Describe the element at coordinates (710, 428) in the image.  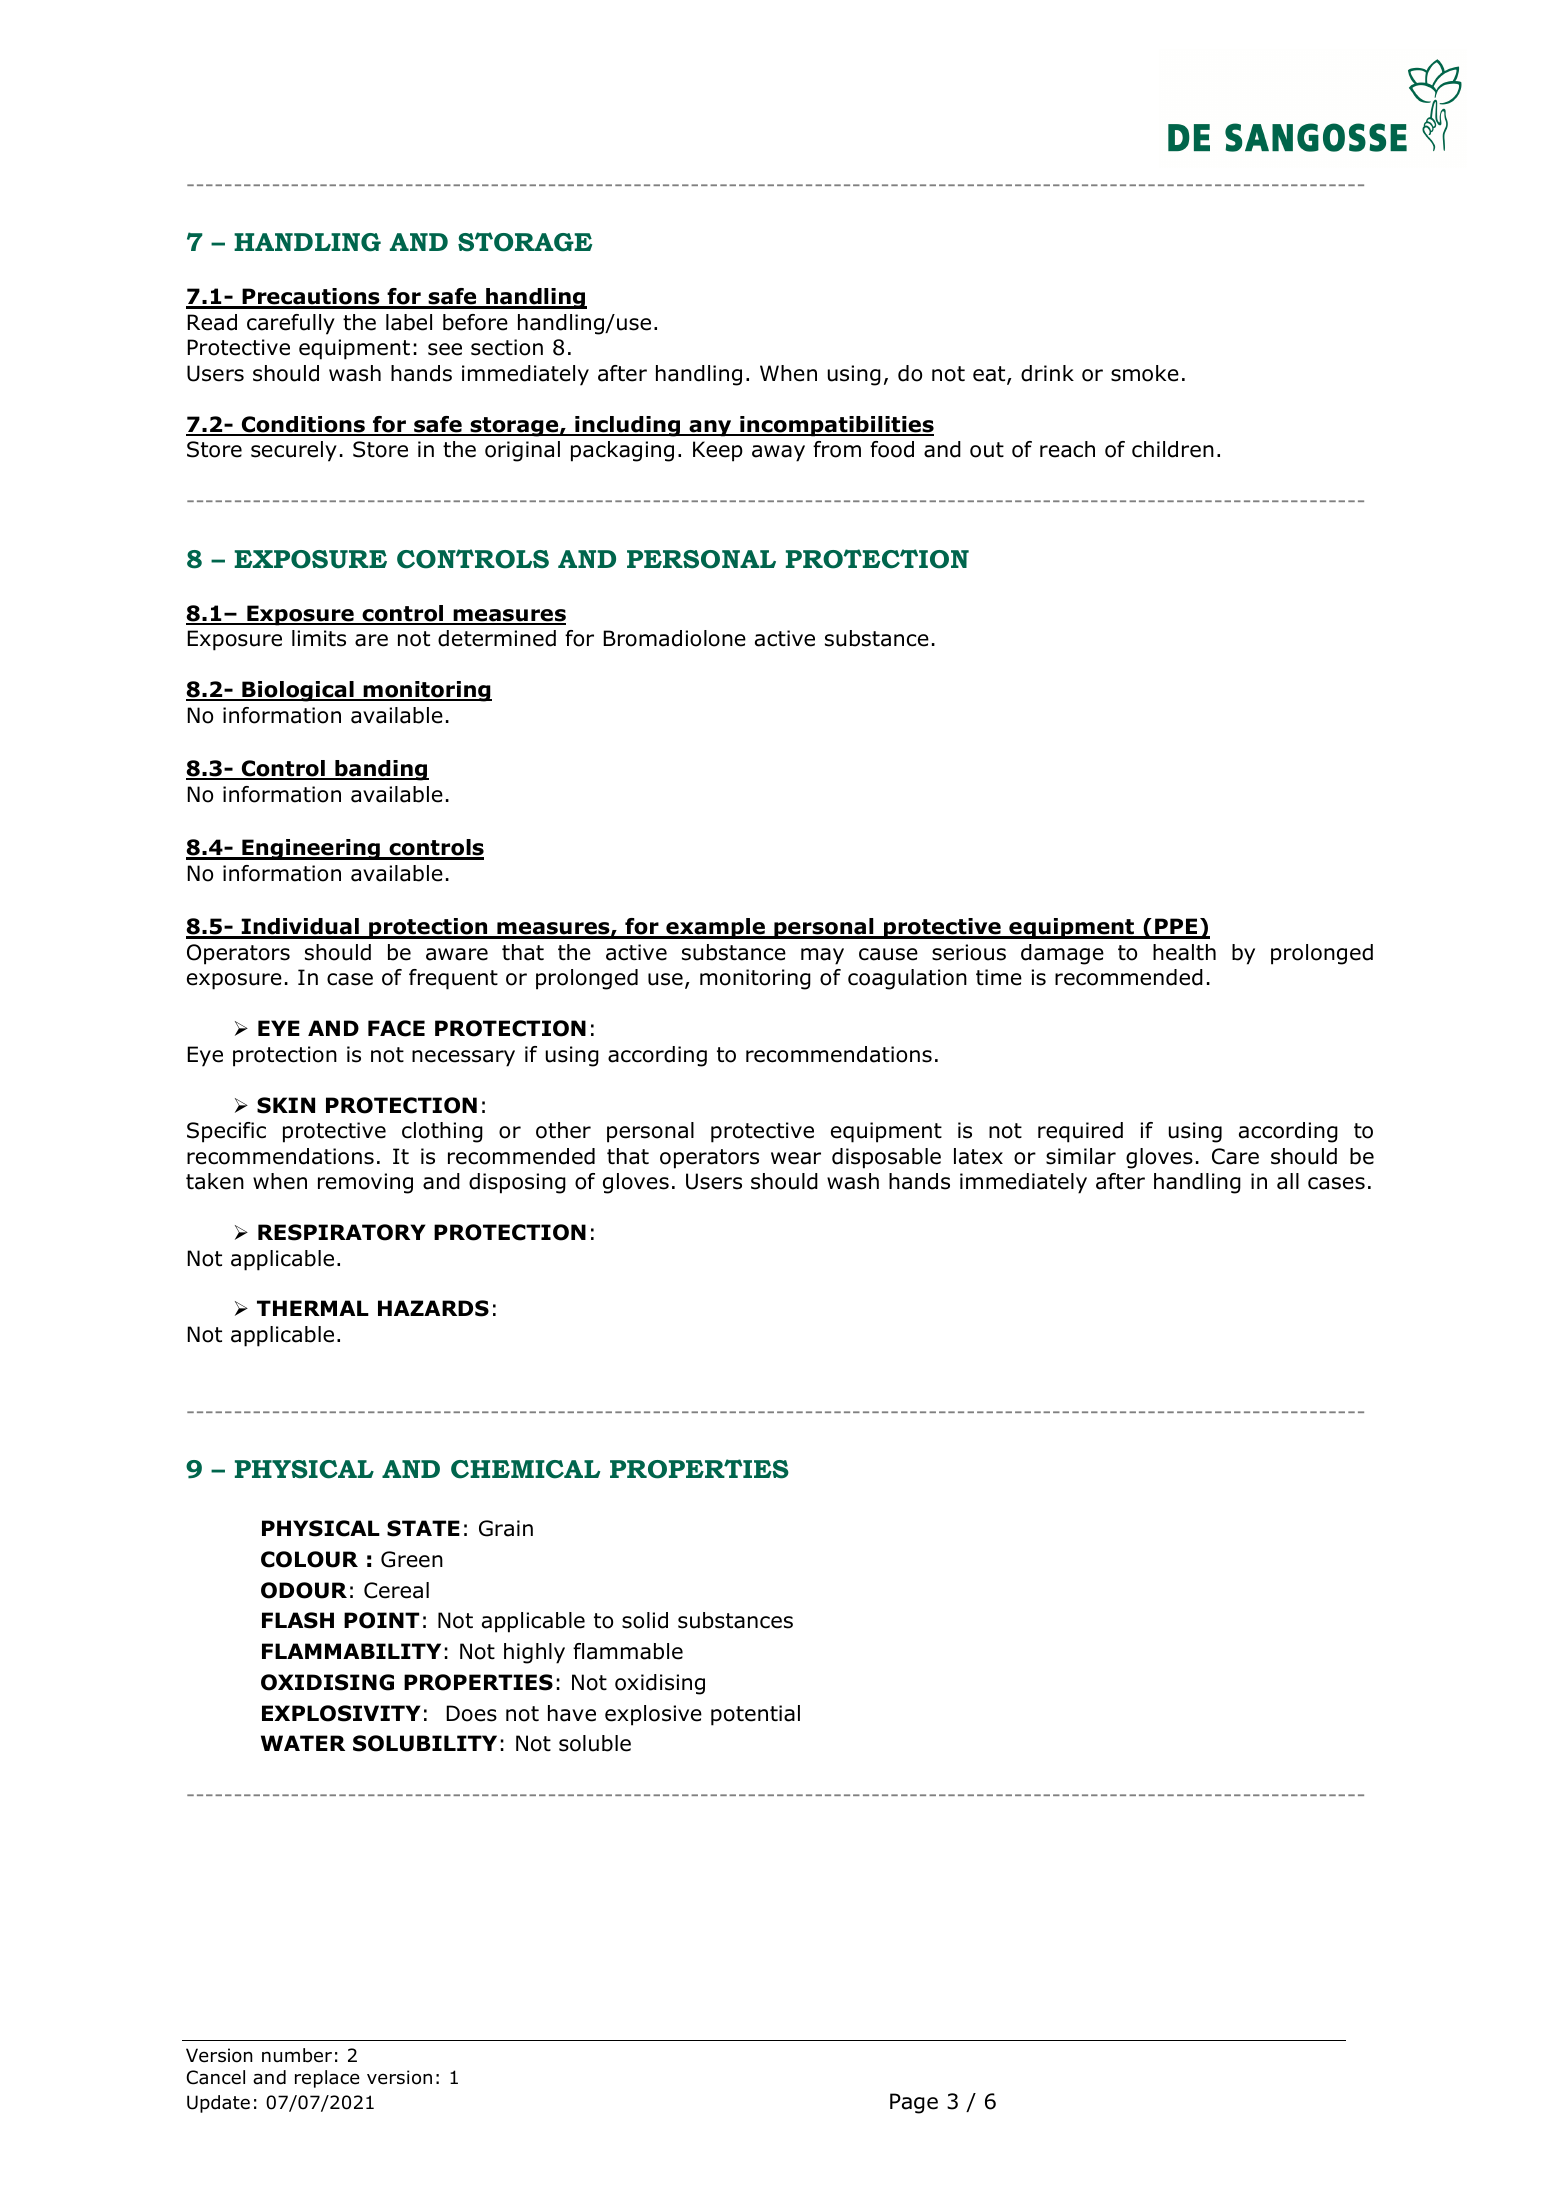
I see `any` at that location.
